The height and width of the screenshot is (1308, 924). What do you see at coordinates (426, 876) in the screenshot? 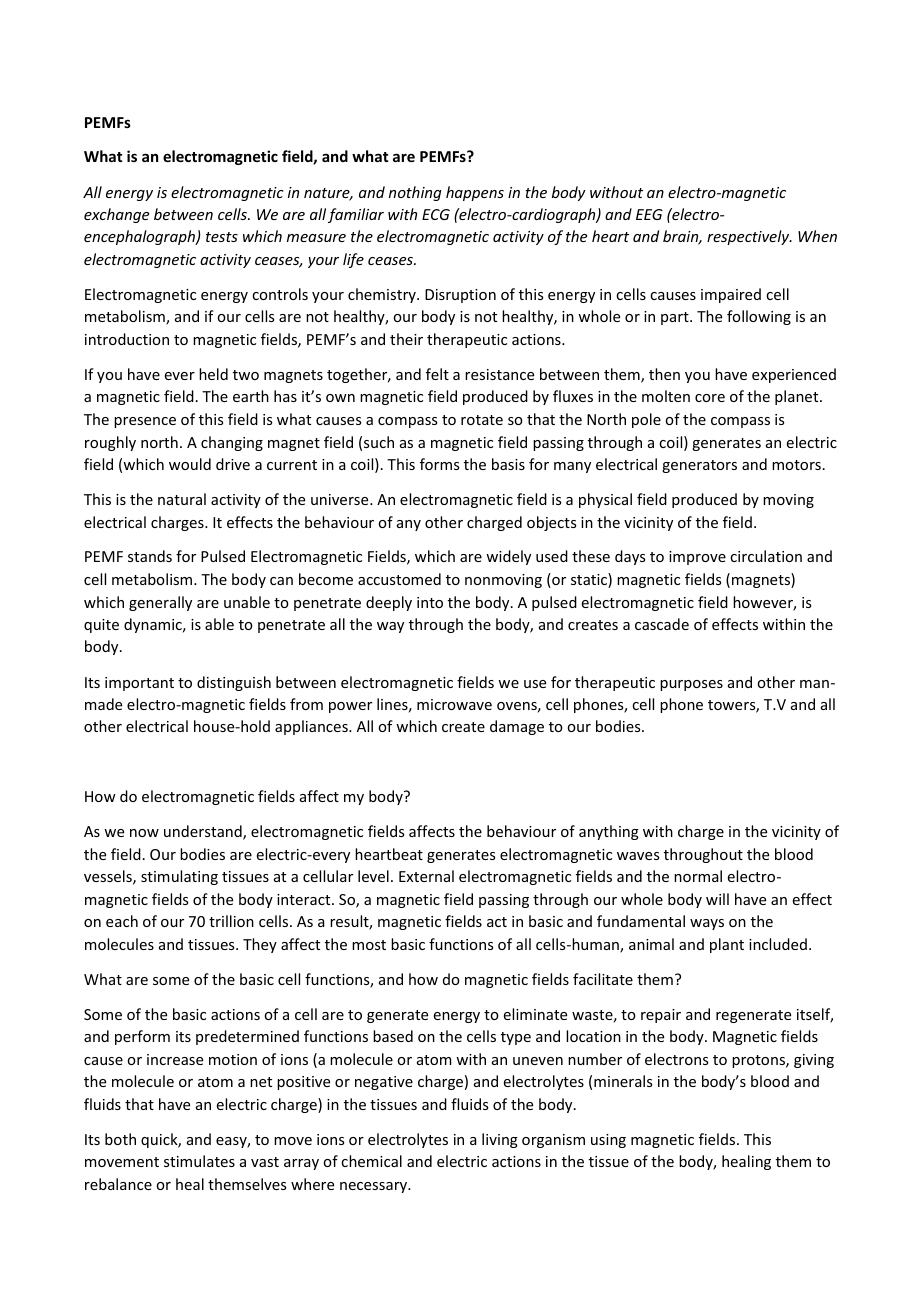
I see `External` at bounding box center [426, 876].
